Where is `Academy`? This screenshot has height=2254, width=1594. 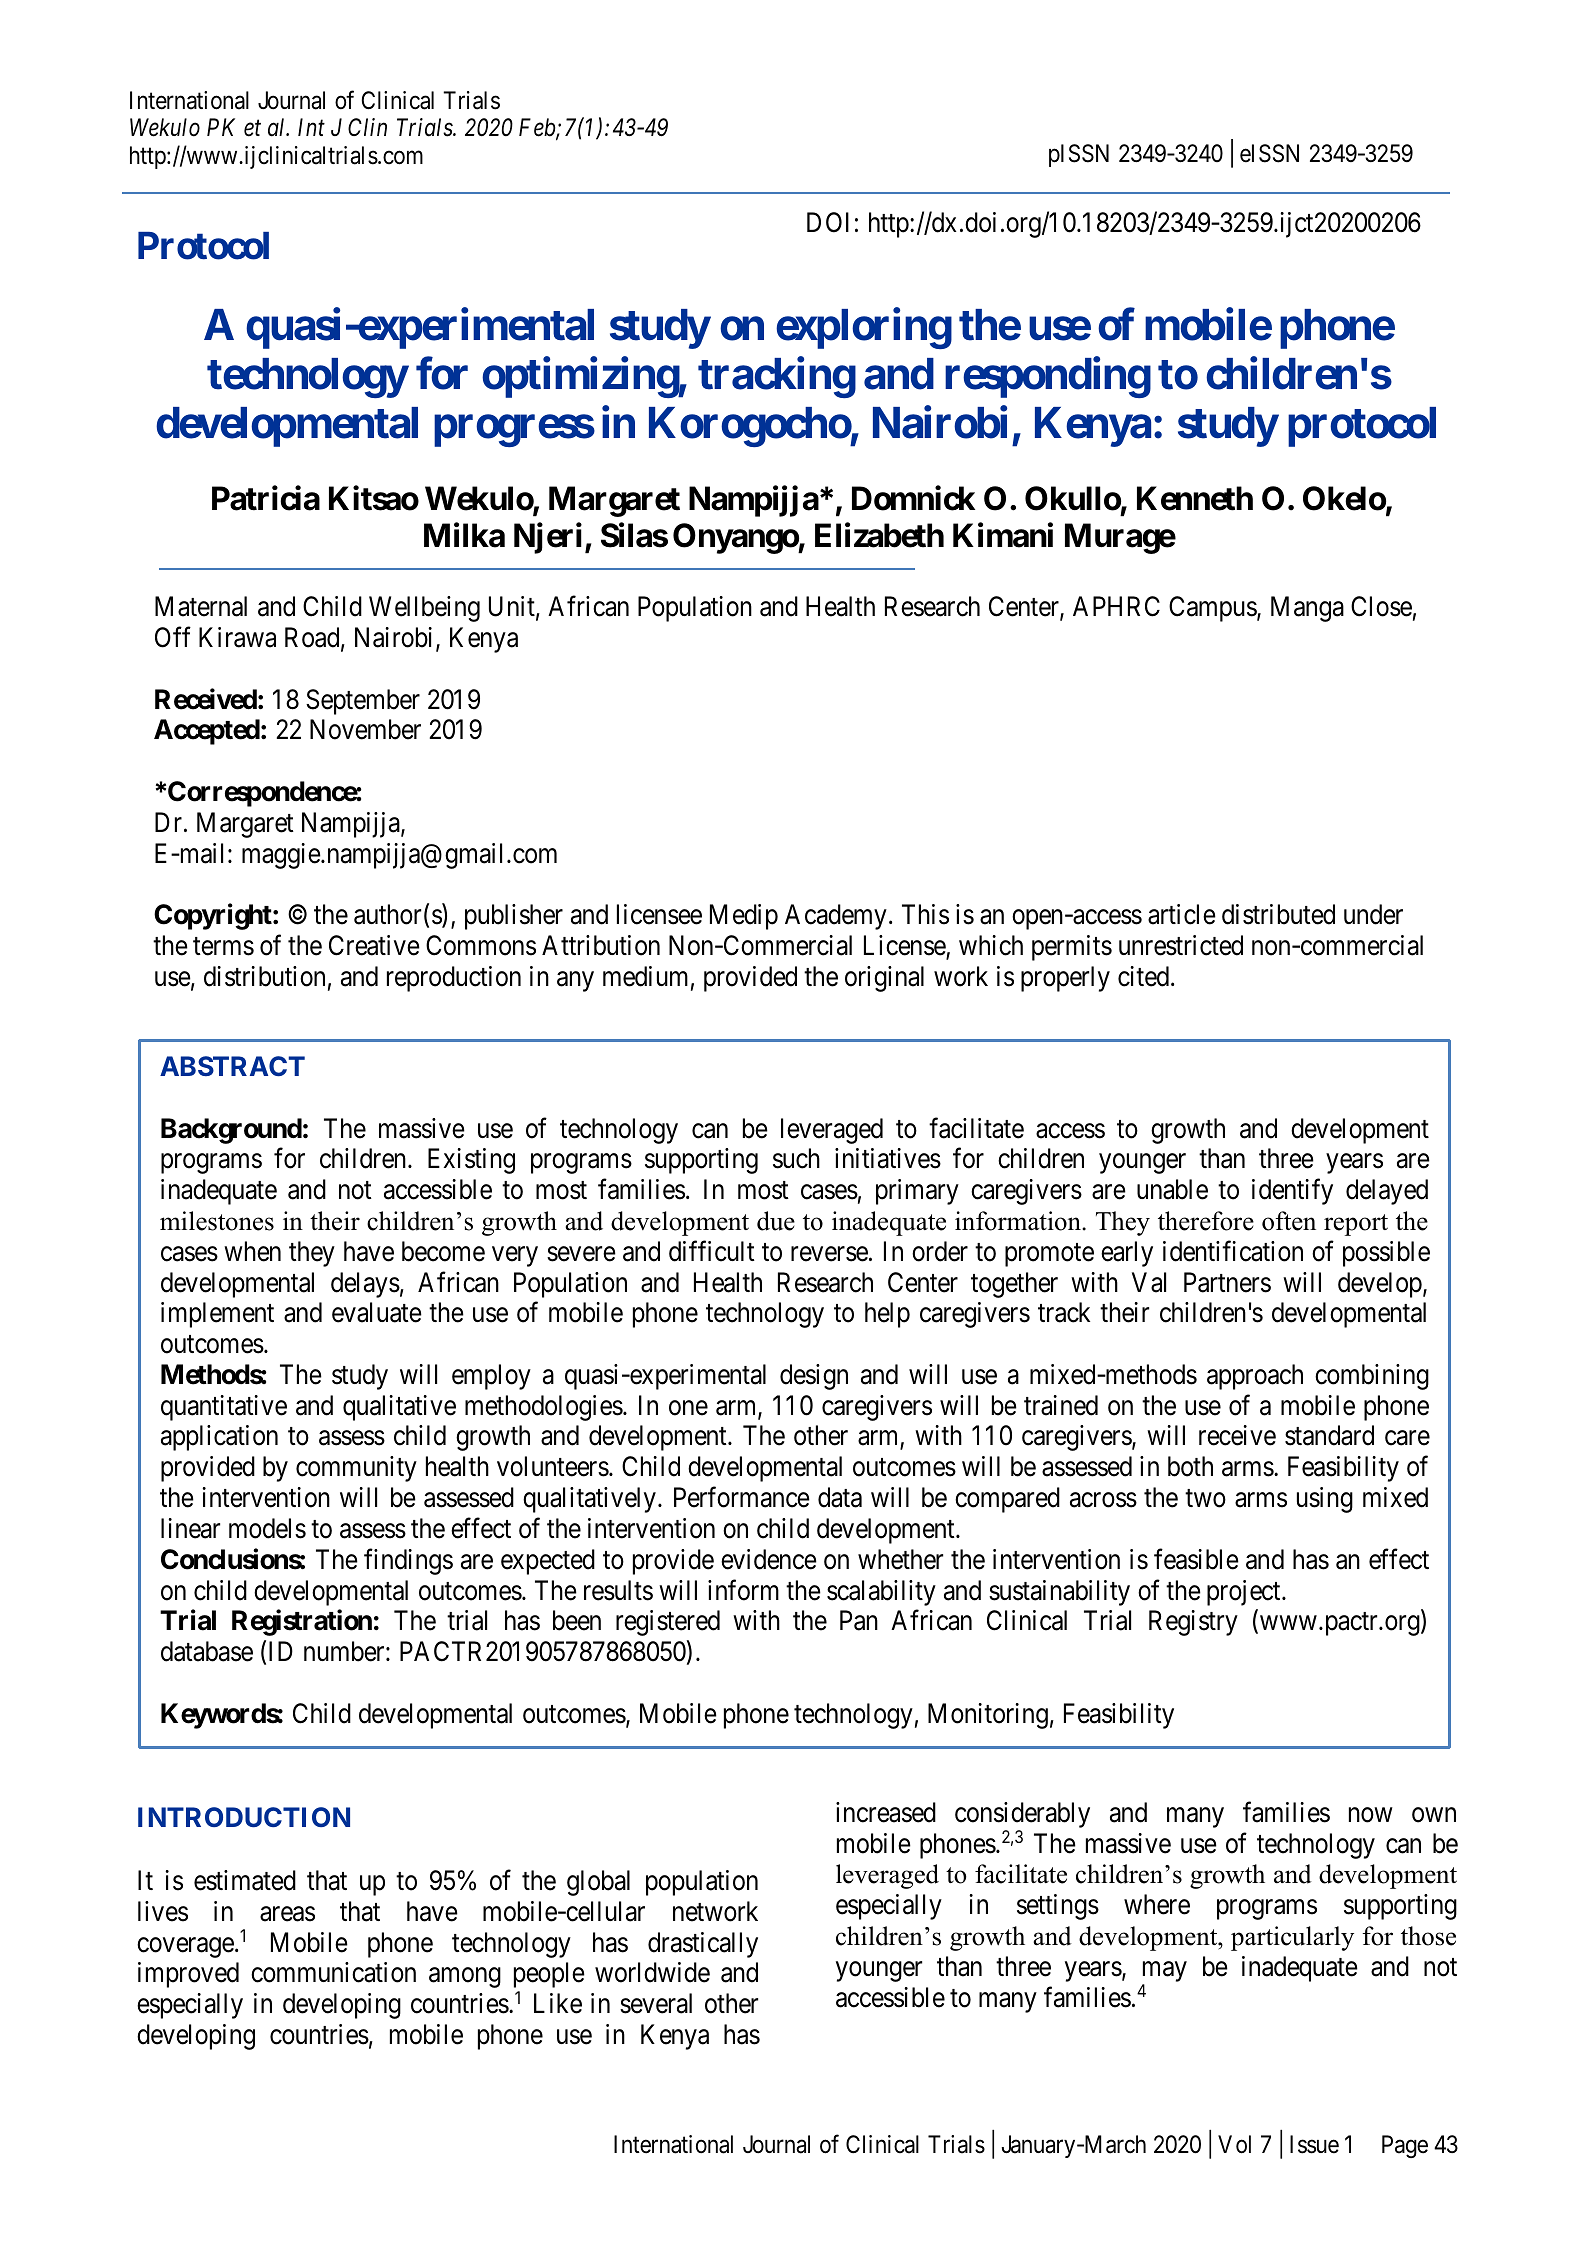 Academy is located at coordinates (836, 917).
